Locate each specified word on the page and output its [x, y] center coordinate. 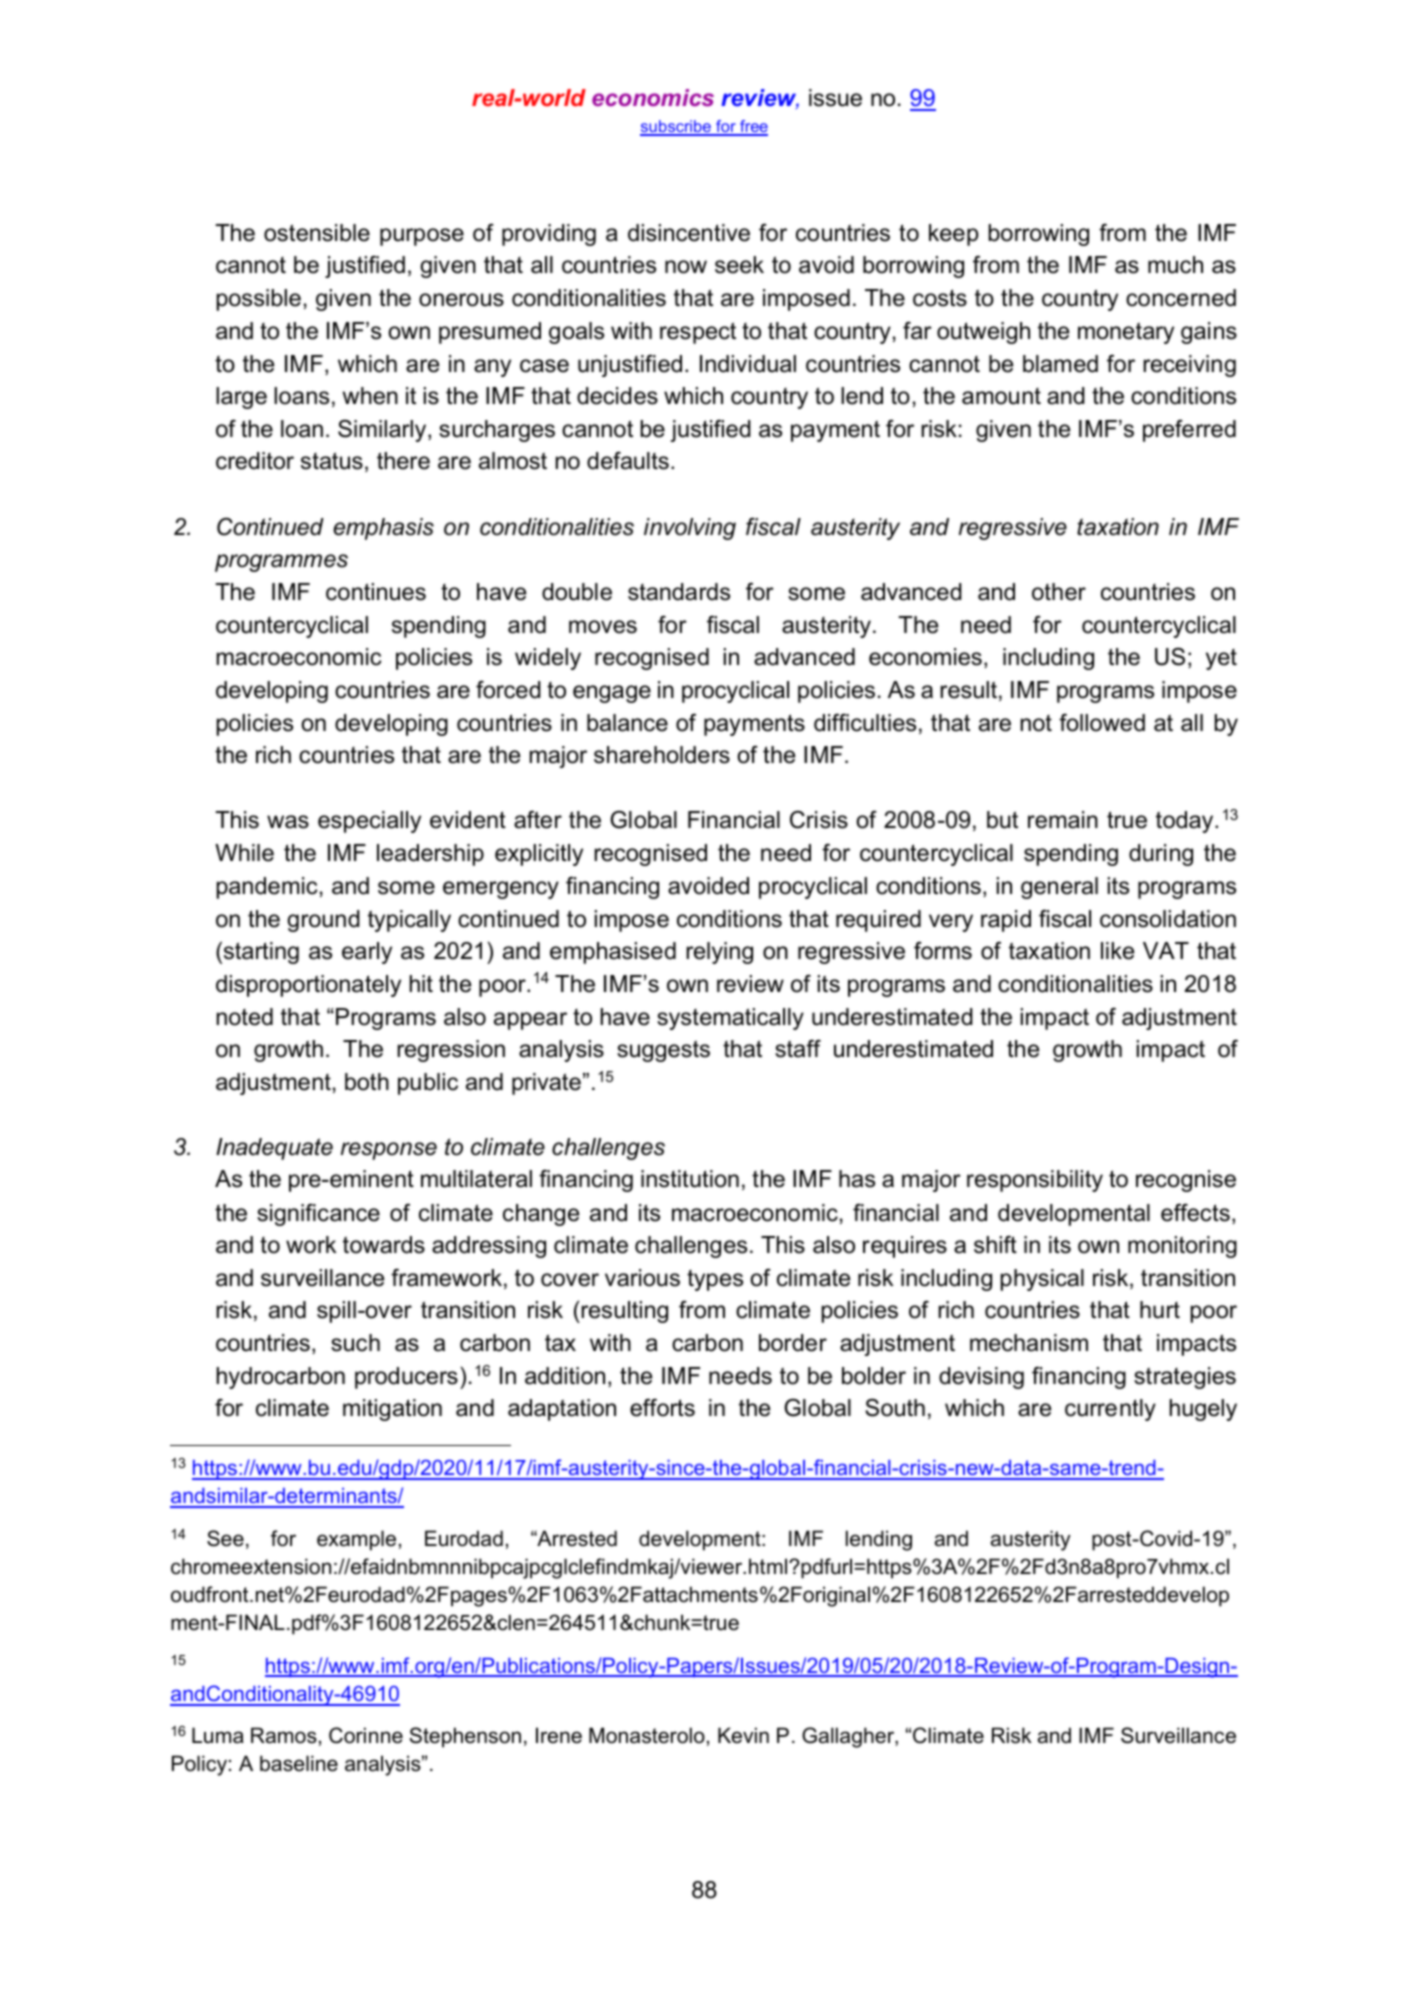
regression [451, 1051]
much [1175, 265]
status [332, 461]
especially [369, 822]
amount [1001, 396]
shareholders [662, 755]
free [753, 127]
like [1117, 951]
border [793, 1343]
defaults [628, 461]
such [355, 1343]
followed [1102, 723]
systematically [730, 1019]
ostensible [317, 233]
